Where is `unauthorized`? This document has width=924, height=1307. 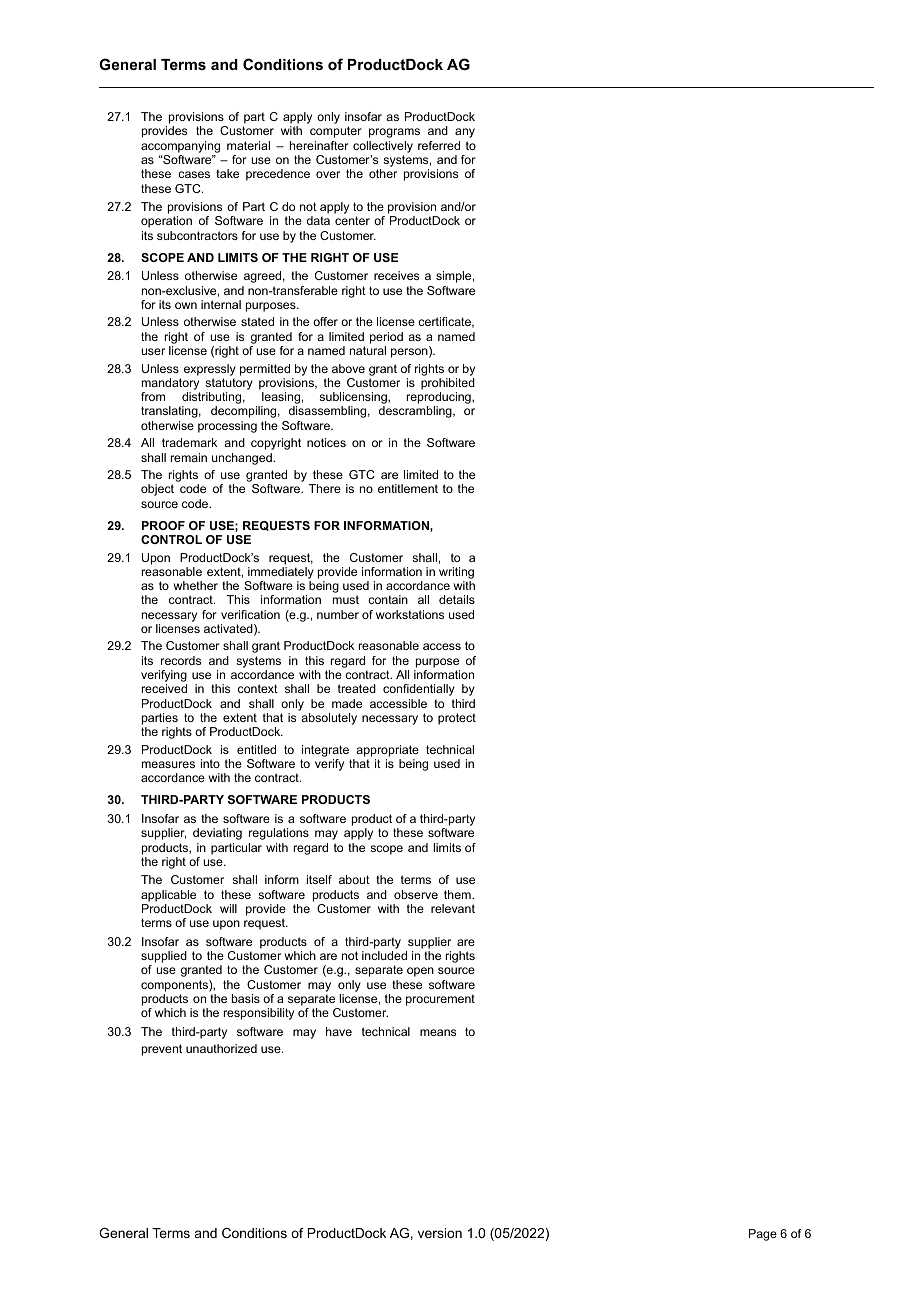 unauthorized is located at coordinates (221, 1048).
